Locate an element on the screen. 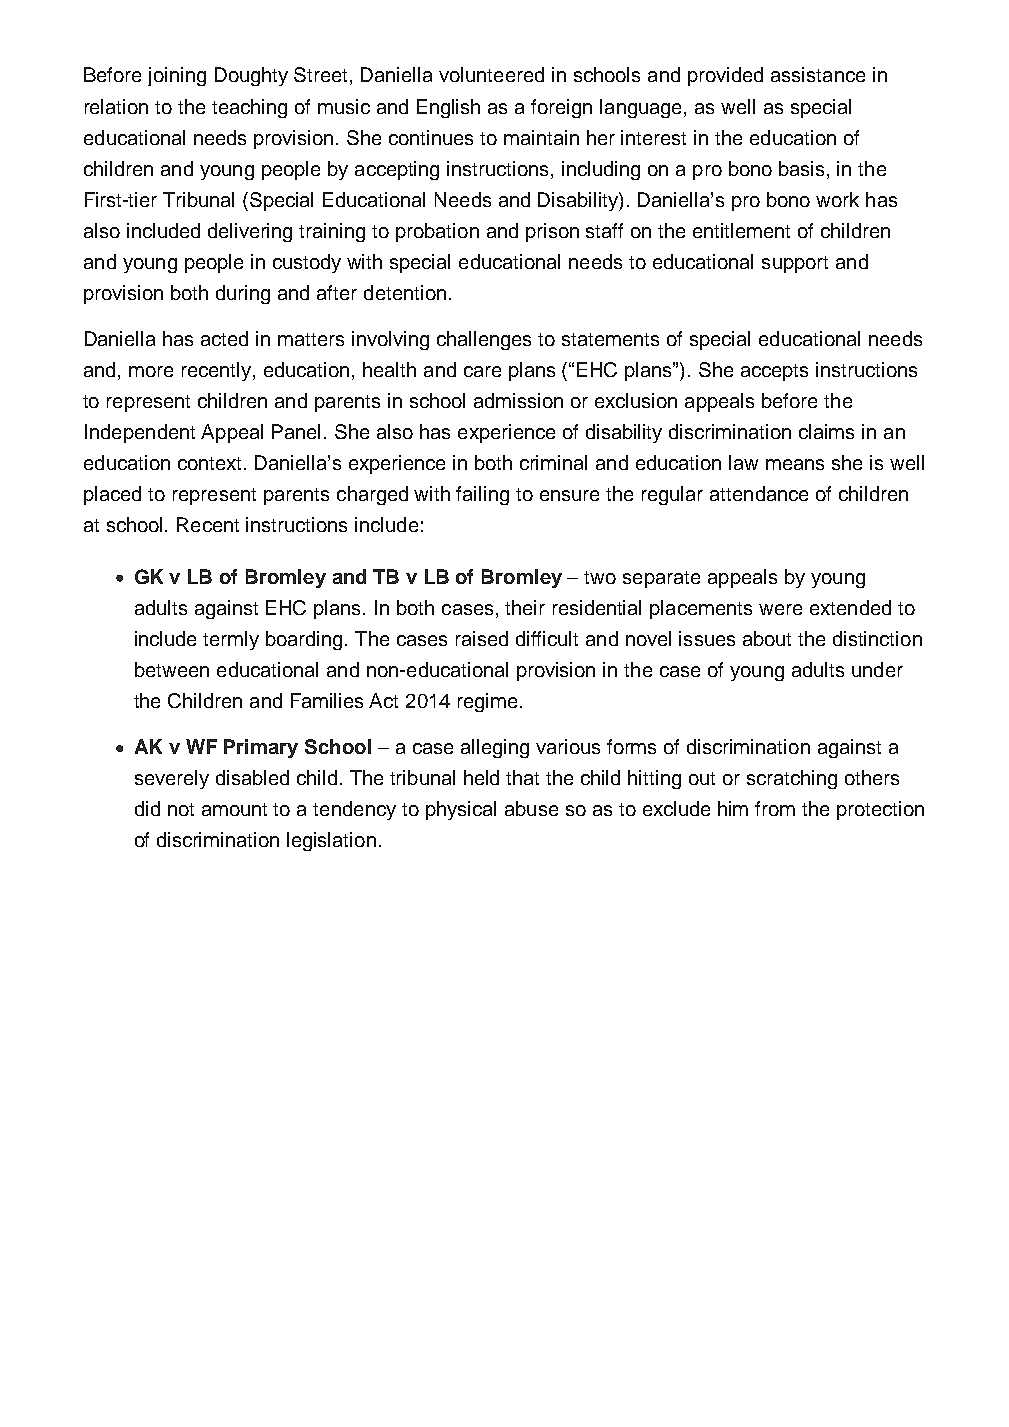  volunteered is located at coordinates (491, 74).
